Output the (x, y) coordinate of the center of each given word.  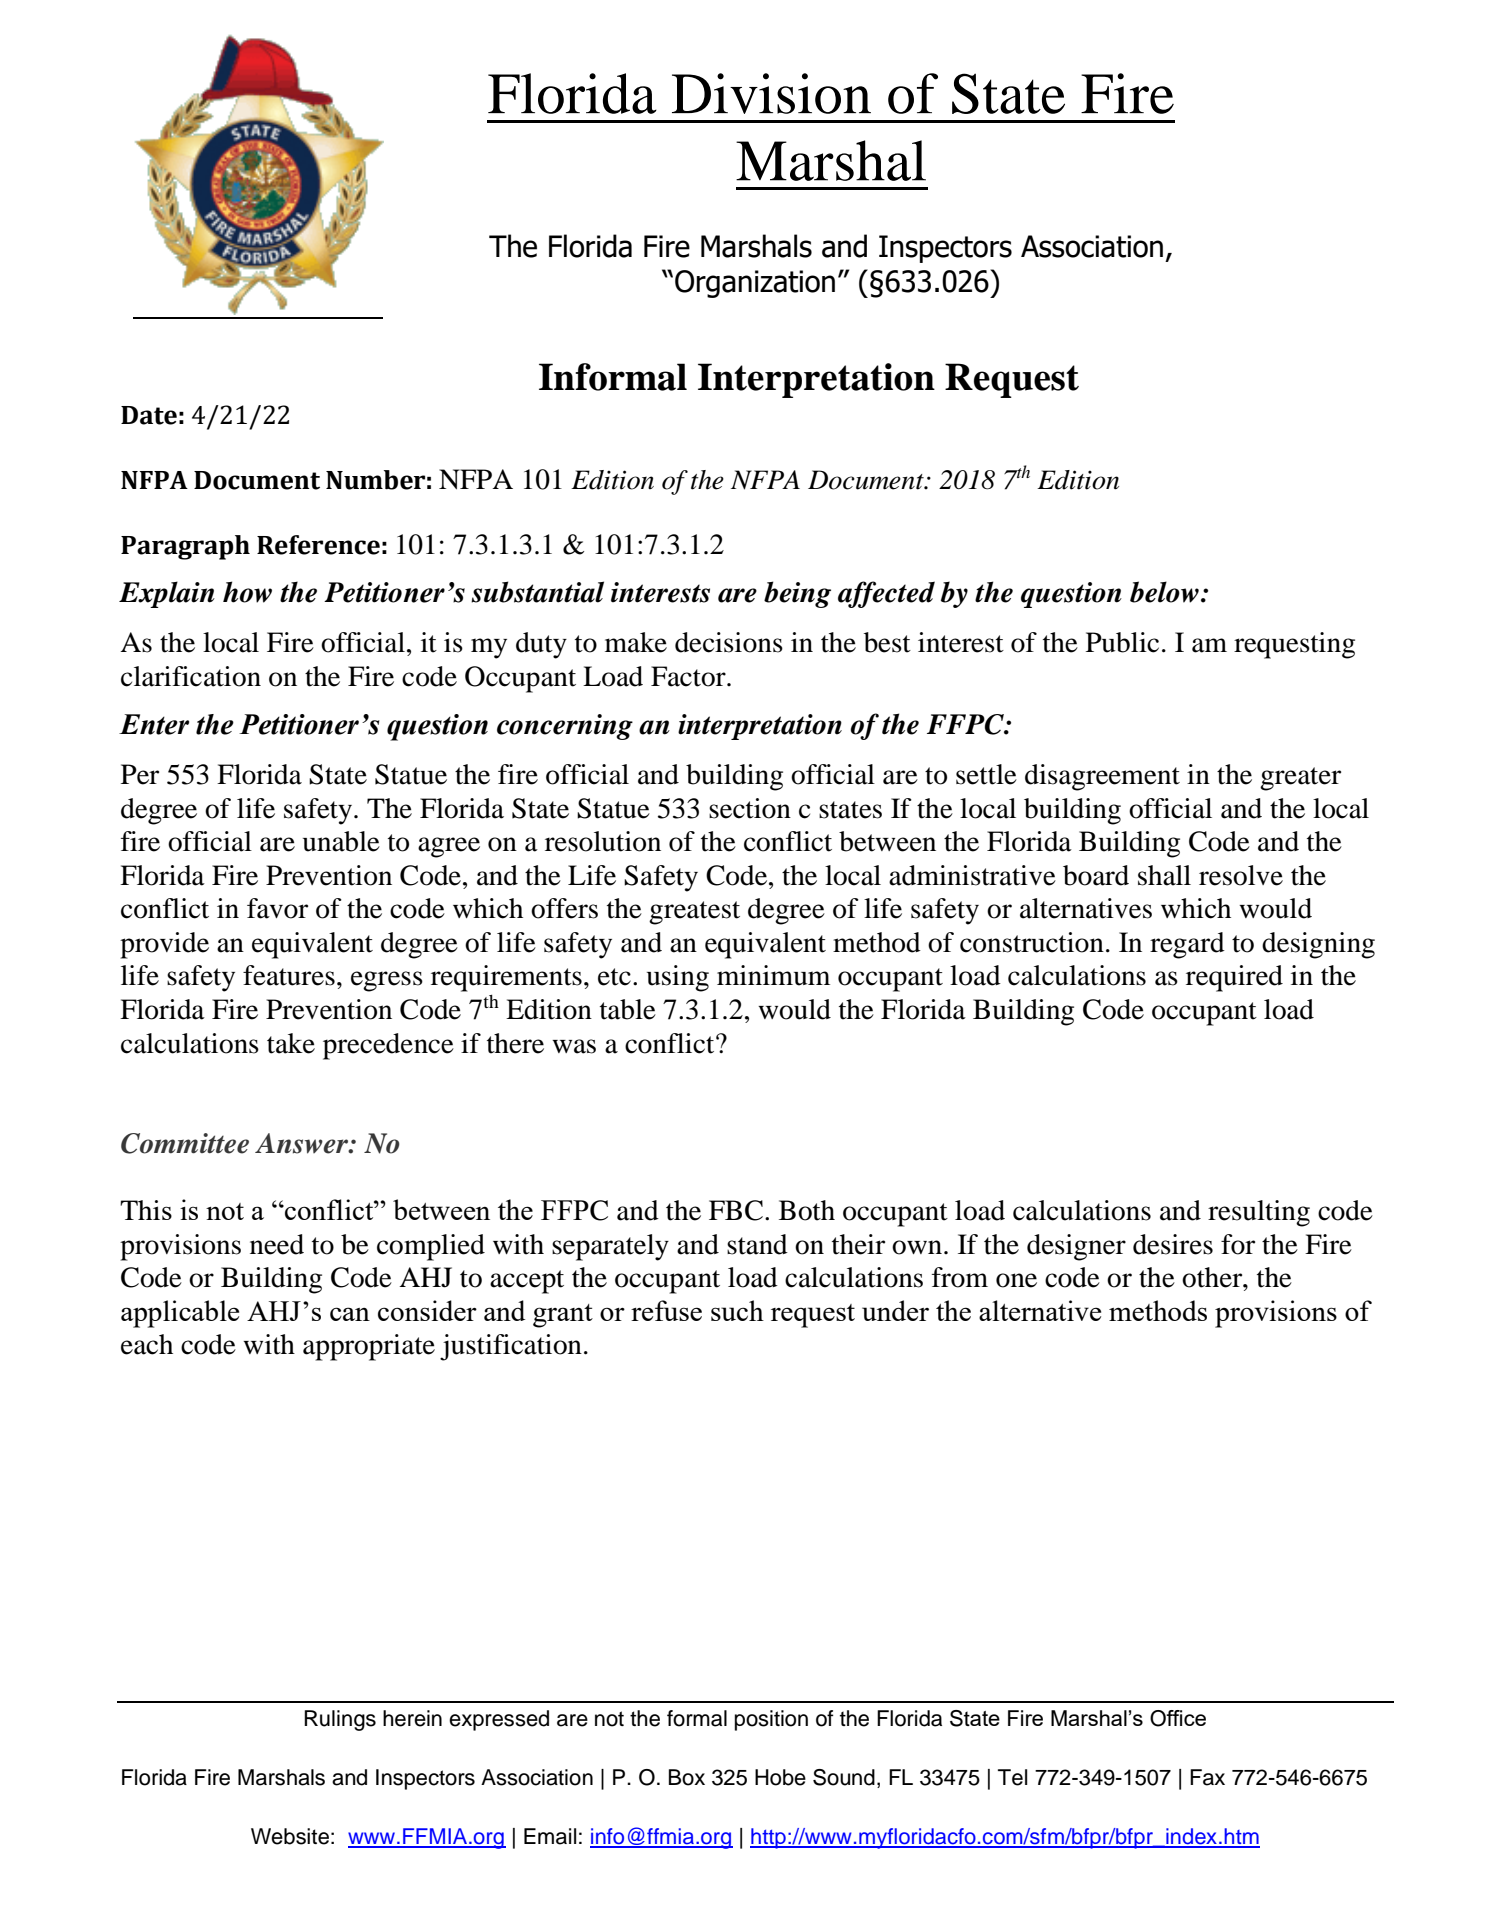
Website (290, 1836)
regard (1187, 945)
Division (771, 93)
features (289, 975)
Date (149, 415)
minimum (773, 975)
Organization (755, 284)
